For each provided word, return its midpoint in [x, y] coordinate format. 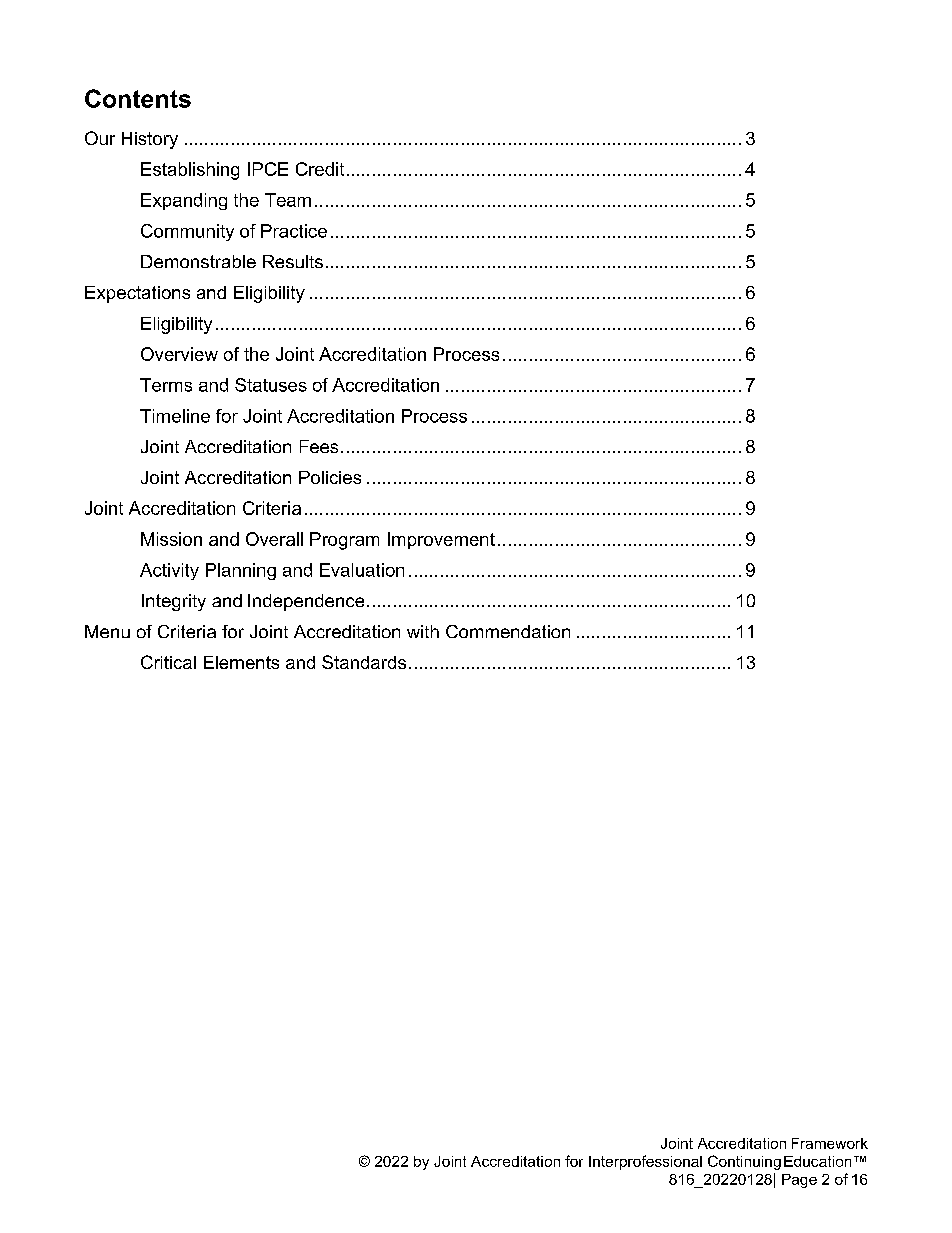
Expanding [184, 201]
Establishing [190, 171]
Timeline [175, 416]
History [150, 140]
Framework [830, 1143]
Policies [330, 477]
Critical [168, 662]
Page [799, 1181]
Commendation [508, 631]
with [423, 631]
